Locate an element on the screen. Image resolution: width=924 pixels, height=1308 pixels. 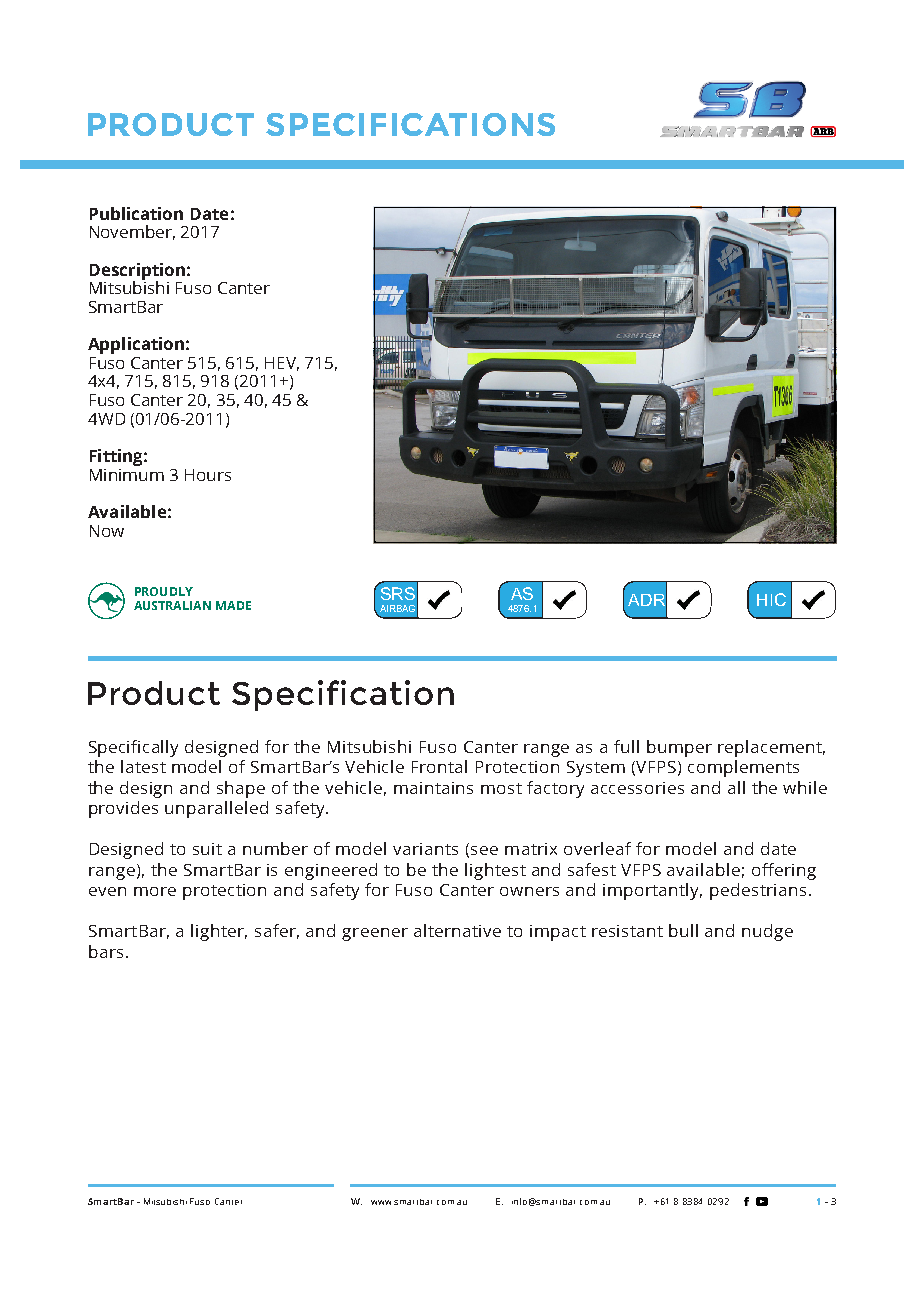
SRS is located at coordinates (398, 593).
